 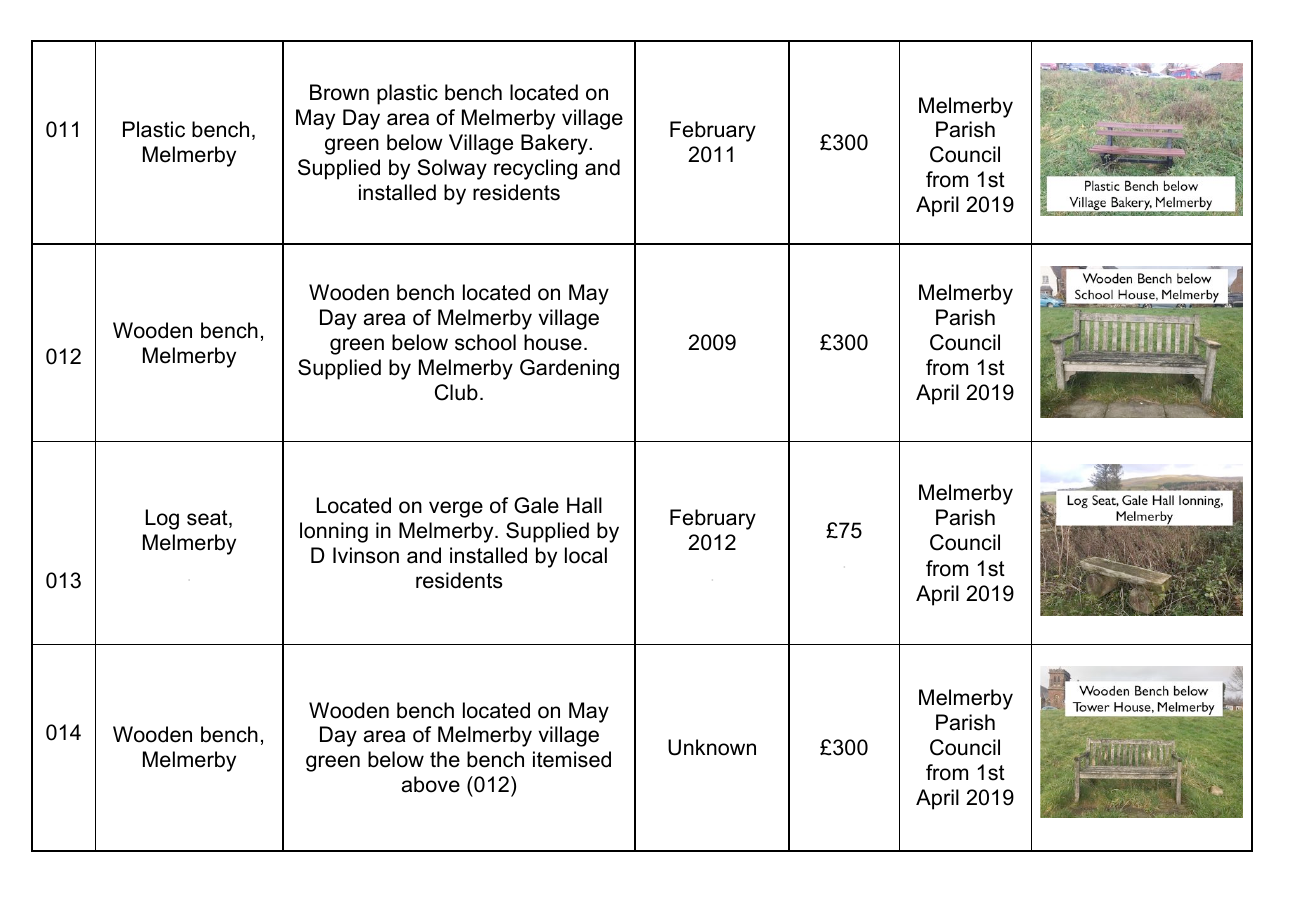 I want to click on seat, so click(x=208, y=519).
